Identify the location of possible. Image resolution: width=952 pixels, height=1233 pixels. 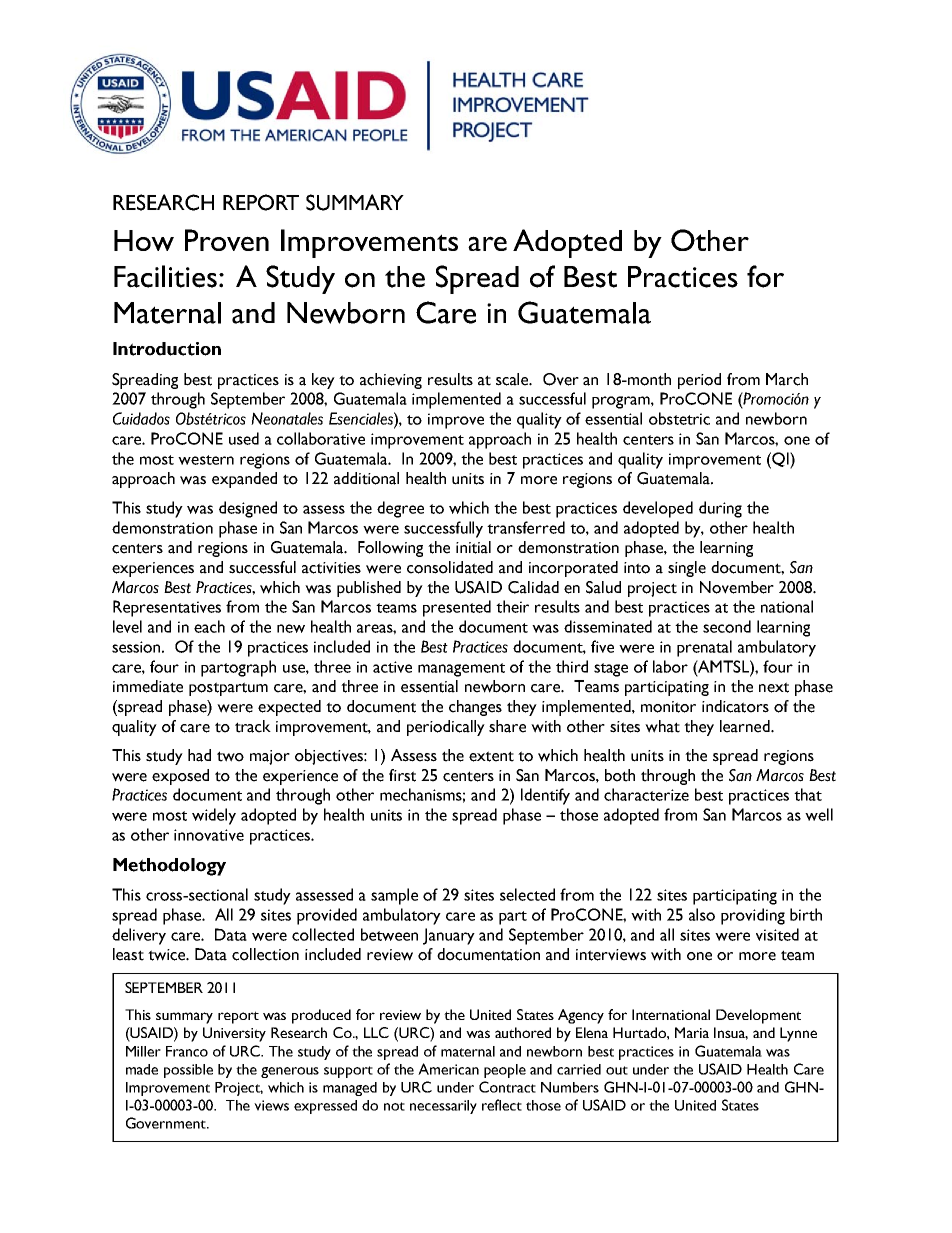
(188, 1071).
